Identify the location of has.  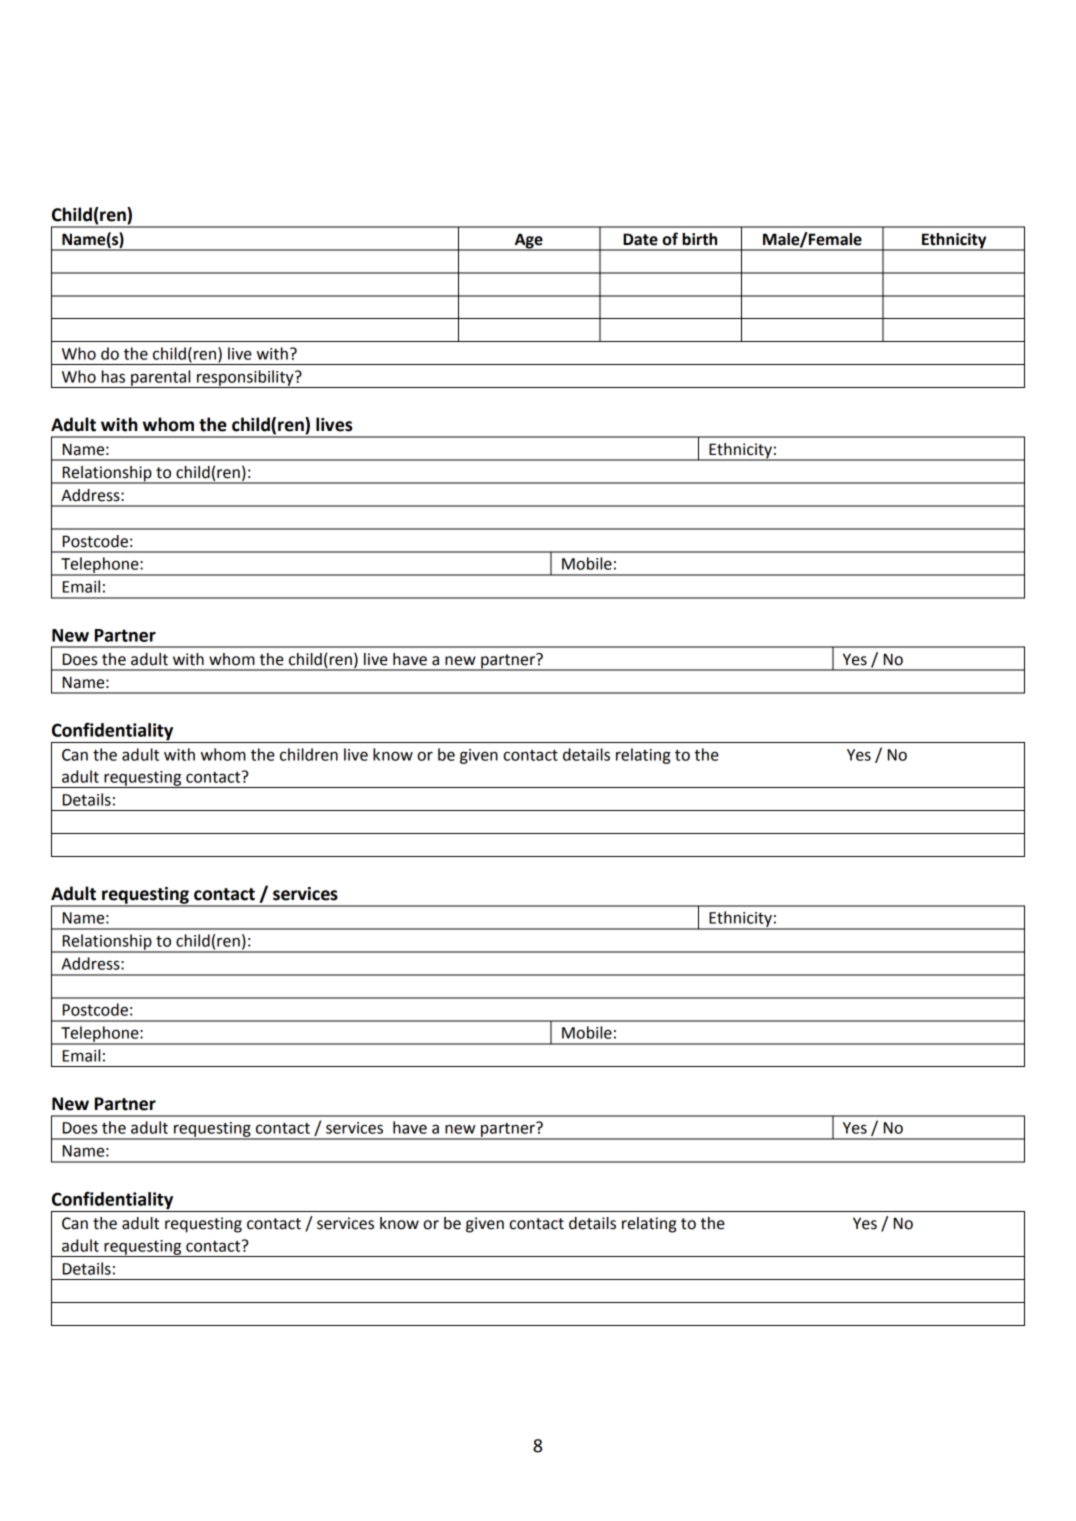
(113, 376).
